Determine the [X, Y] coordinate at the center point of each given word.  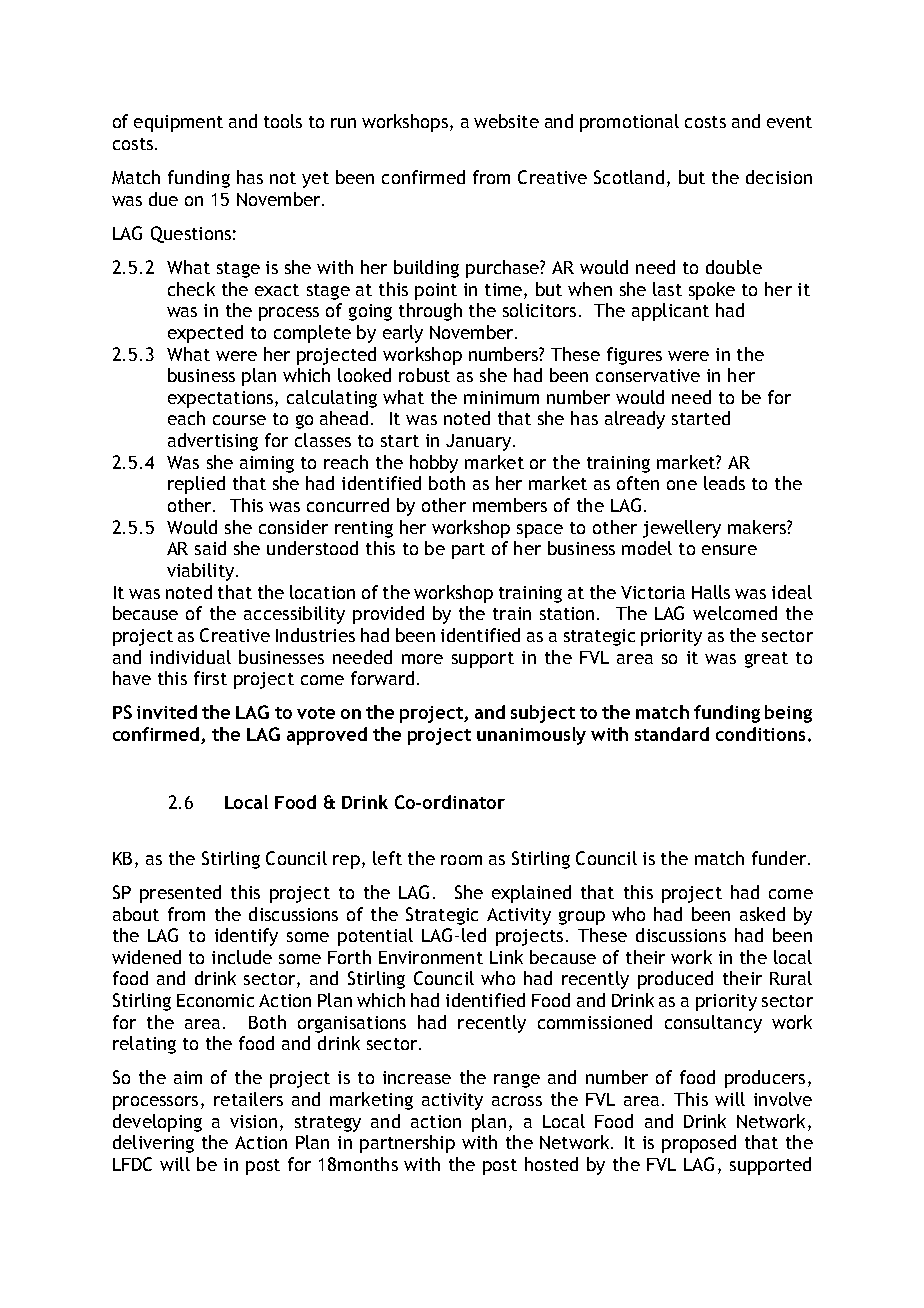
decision [779, 177]
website [506, 121]
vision [253, 1121]
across [517, 1101]
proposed [699, 1144]
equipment [178, 123]
